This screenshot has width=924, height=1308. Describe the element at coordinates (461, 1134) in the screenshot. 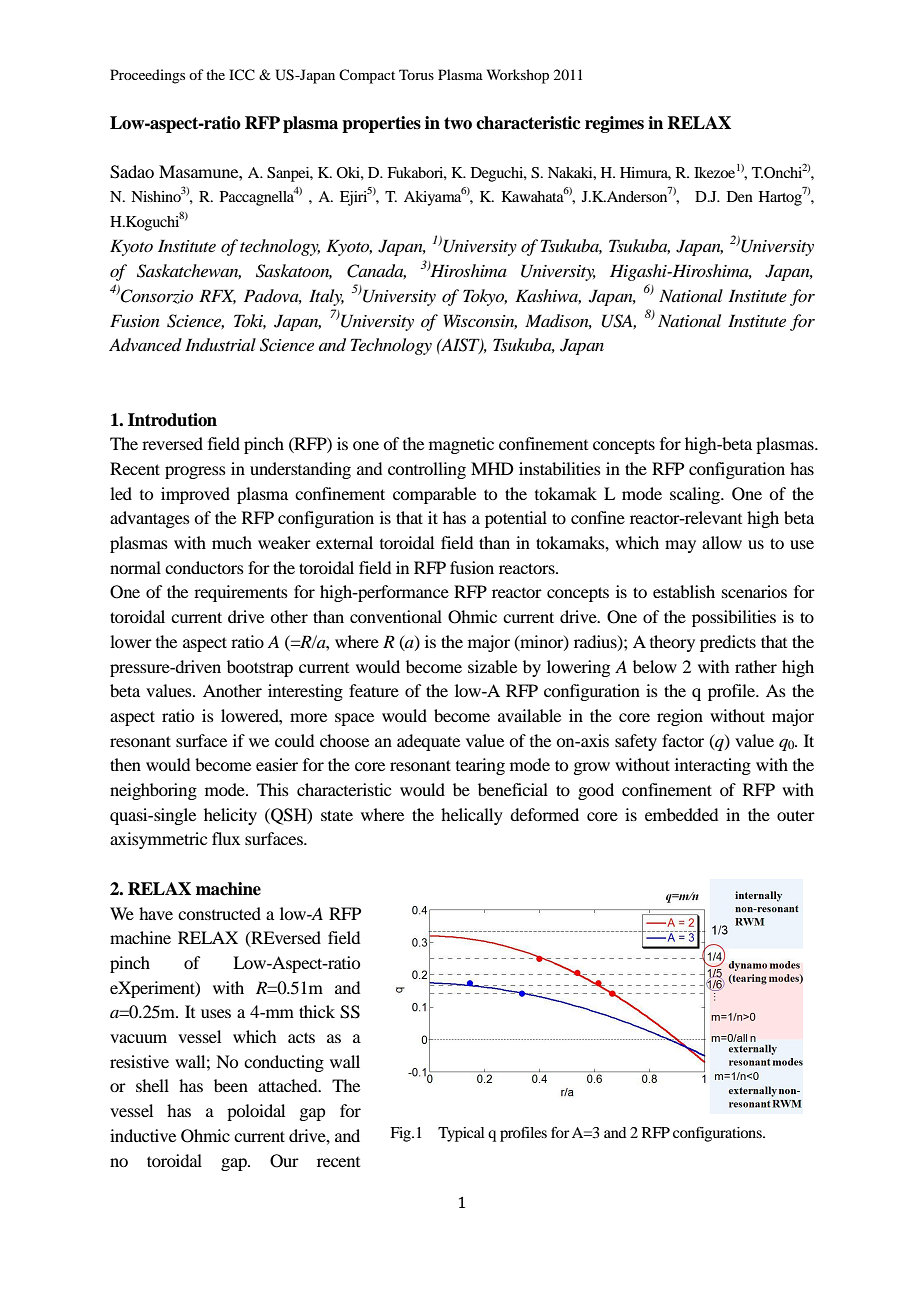

I see `Typical` at that location.
